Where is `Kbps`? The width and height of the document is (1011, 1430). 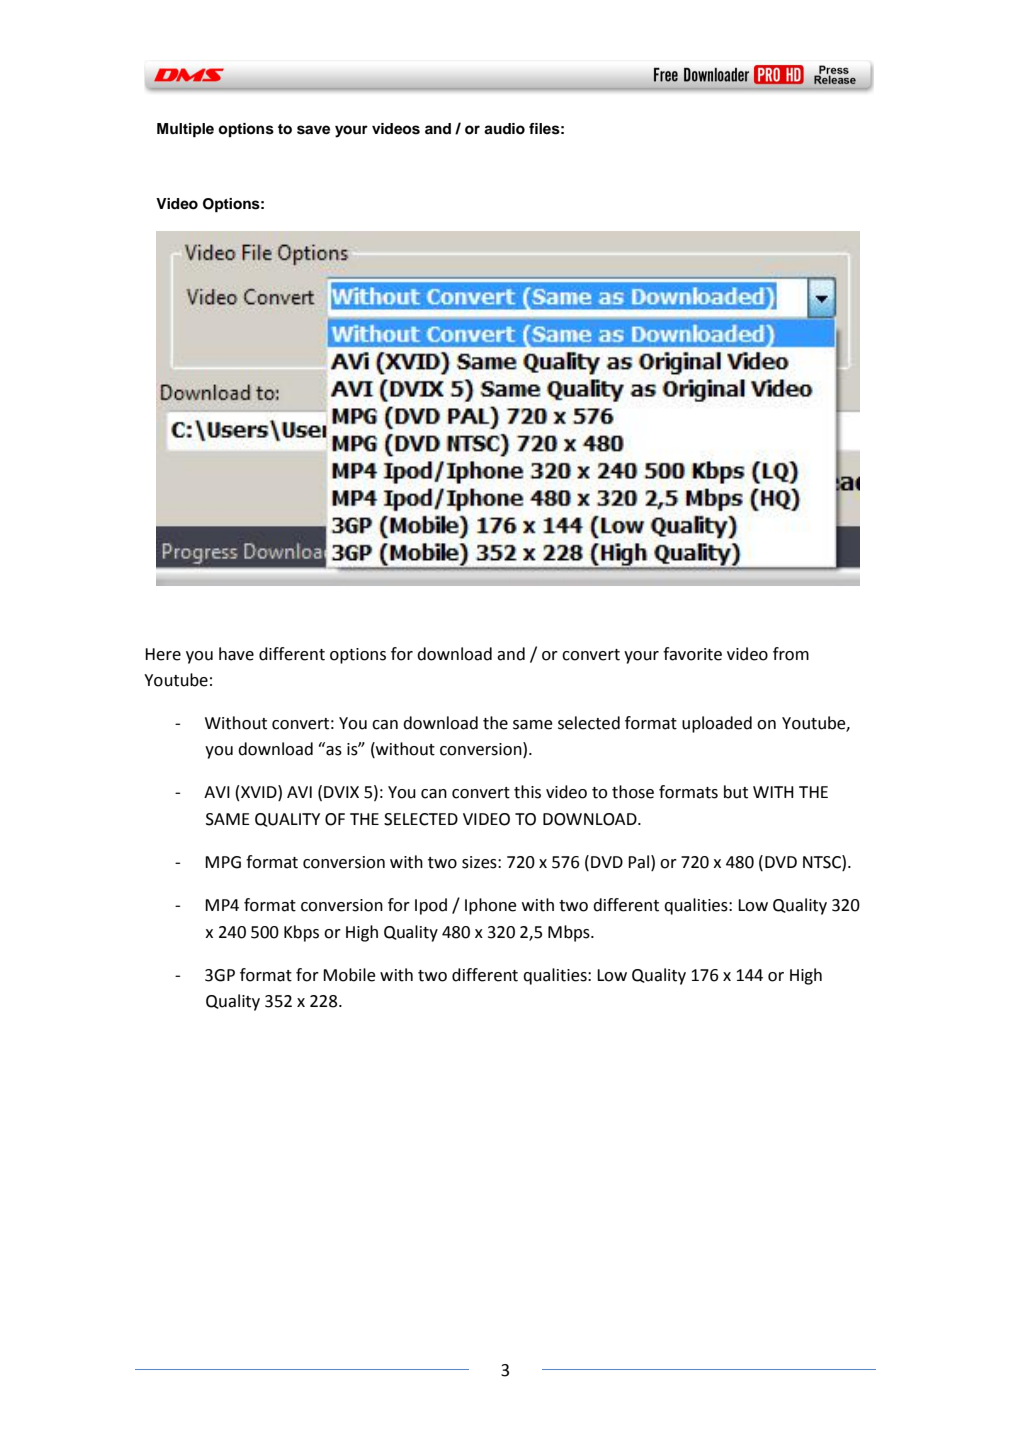 Kbps is located at coordinates (301, 933).
